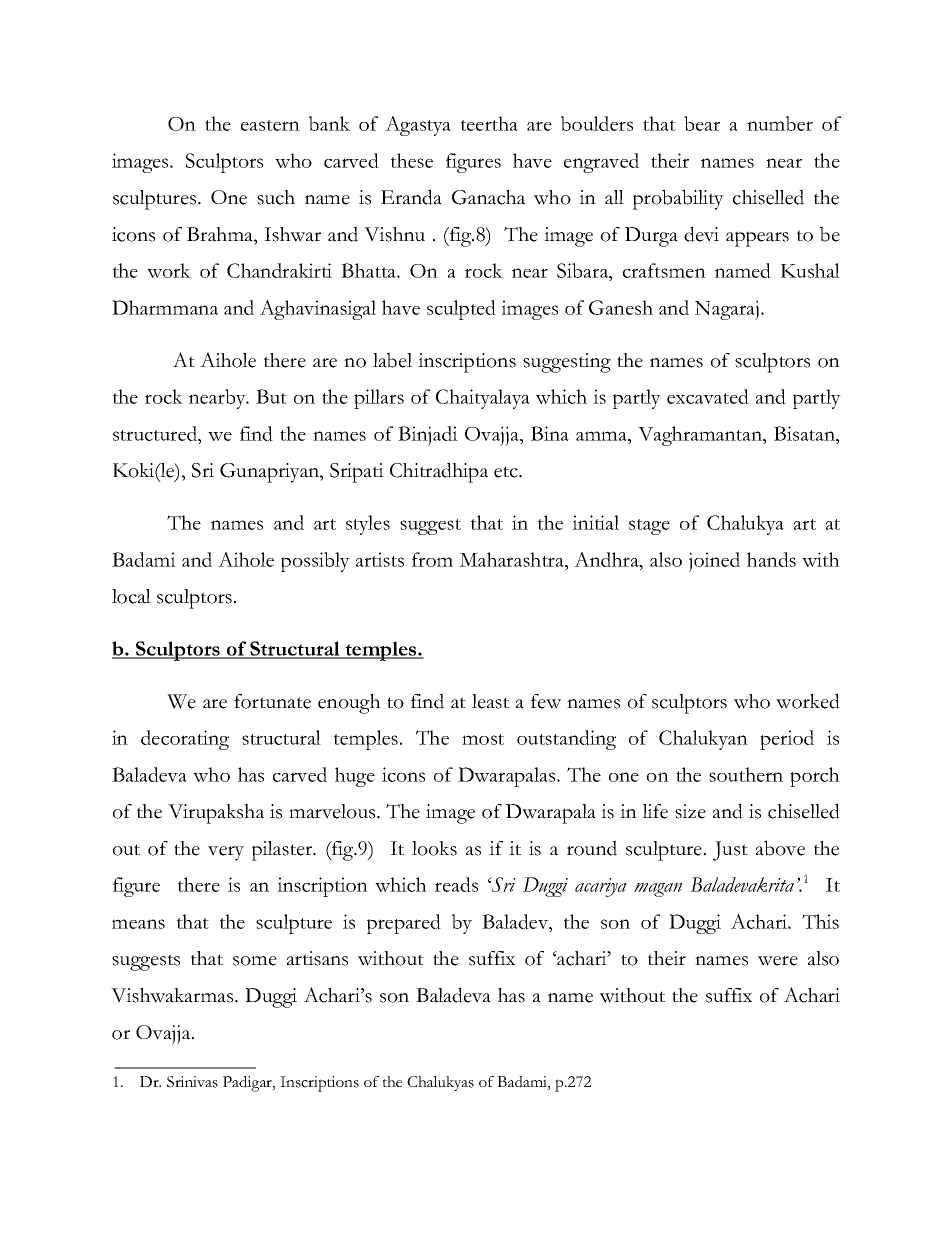 The width and height of the screenshot is (952, 1233). What do you see at coordinates (512, 559) in the screenshot?
I see `Maharashtra` at bounding box center [512, 559].
